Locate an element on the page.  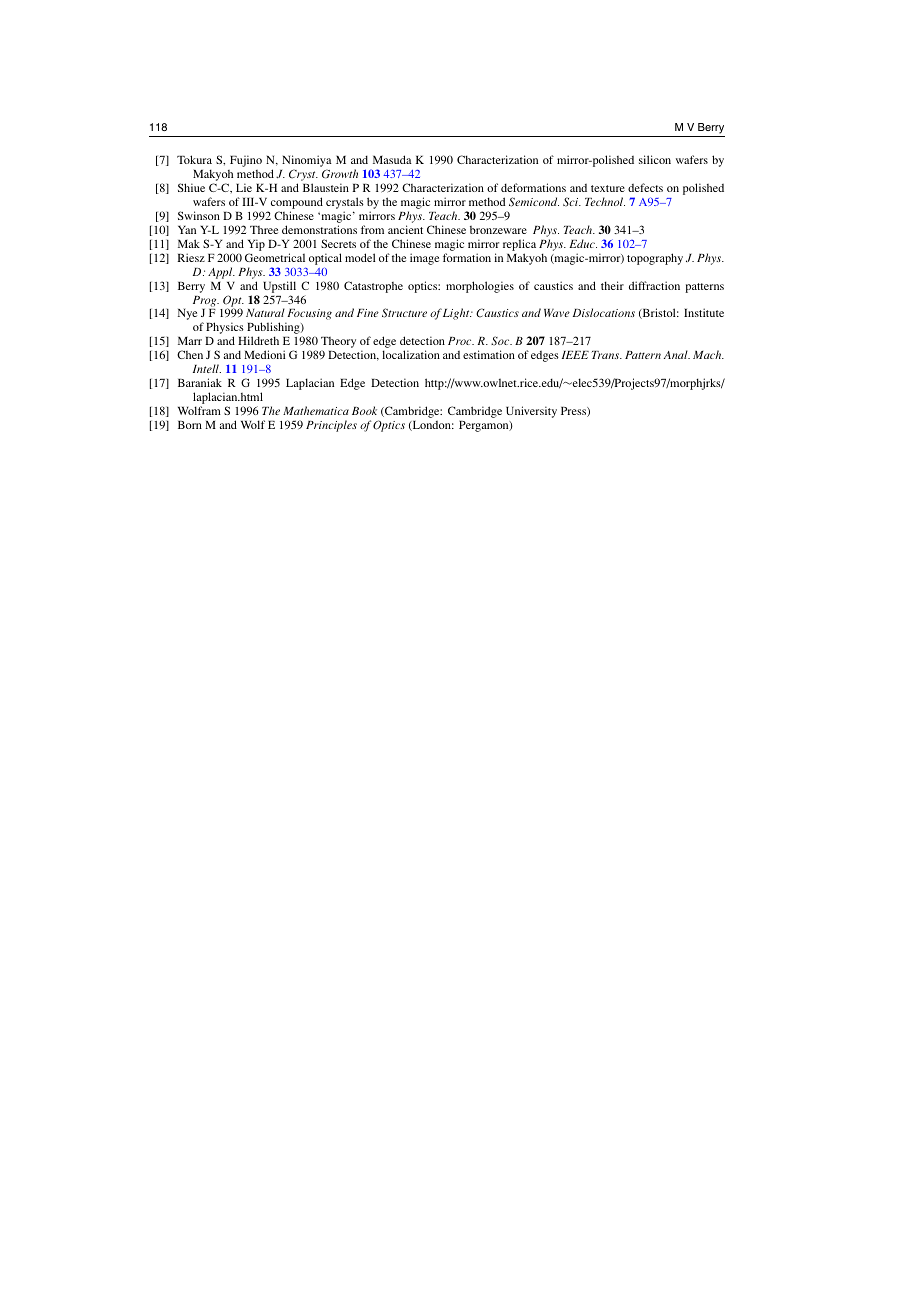
silicon is located at coordinates (655, 159).
